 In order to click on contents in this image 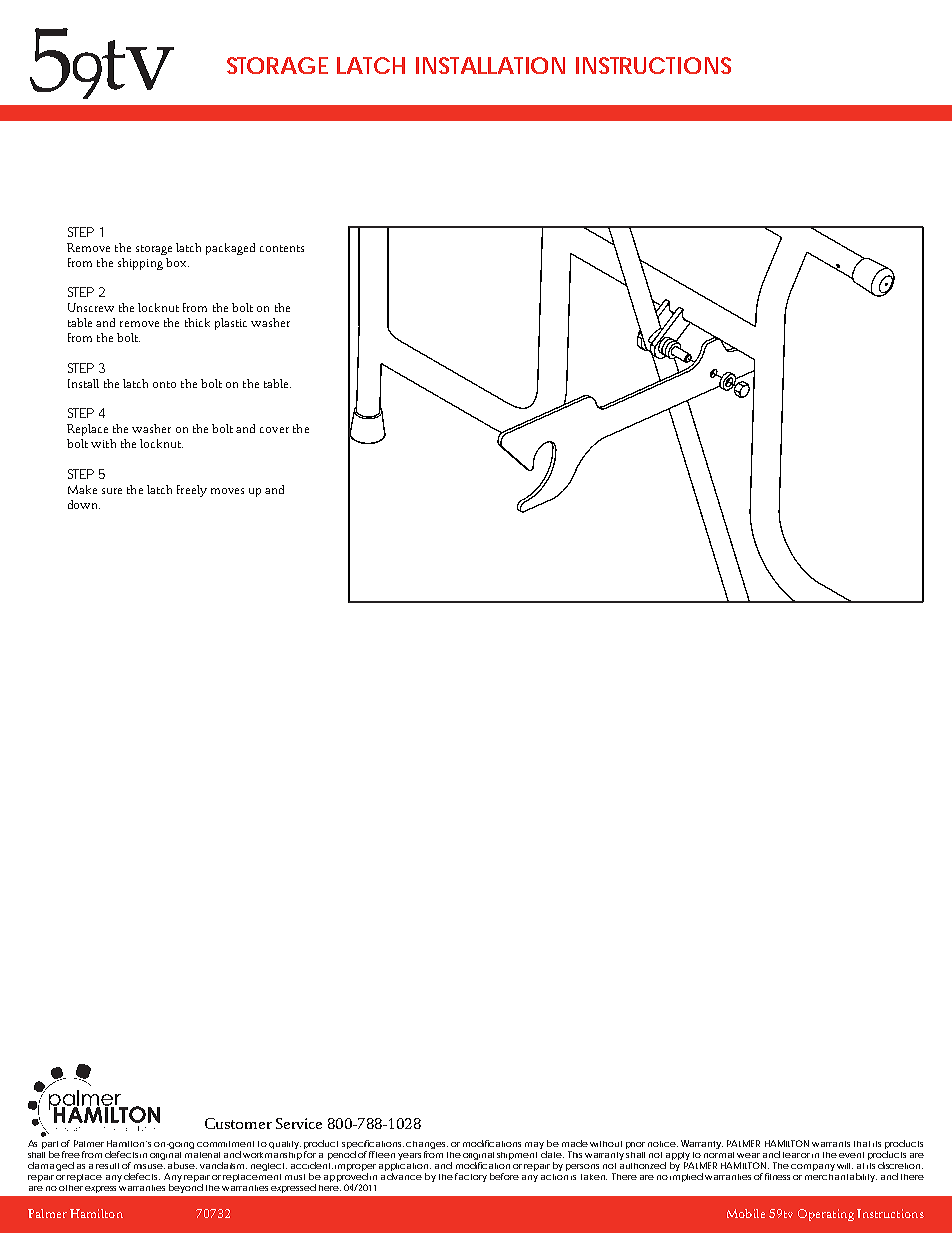, I will do `click(282, 248)`.
